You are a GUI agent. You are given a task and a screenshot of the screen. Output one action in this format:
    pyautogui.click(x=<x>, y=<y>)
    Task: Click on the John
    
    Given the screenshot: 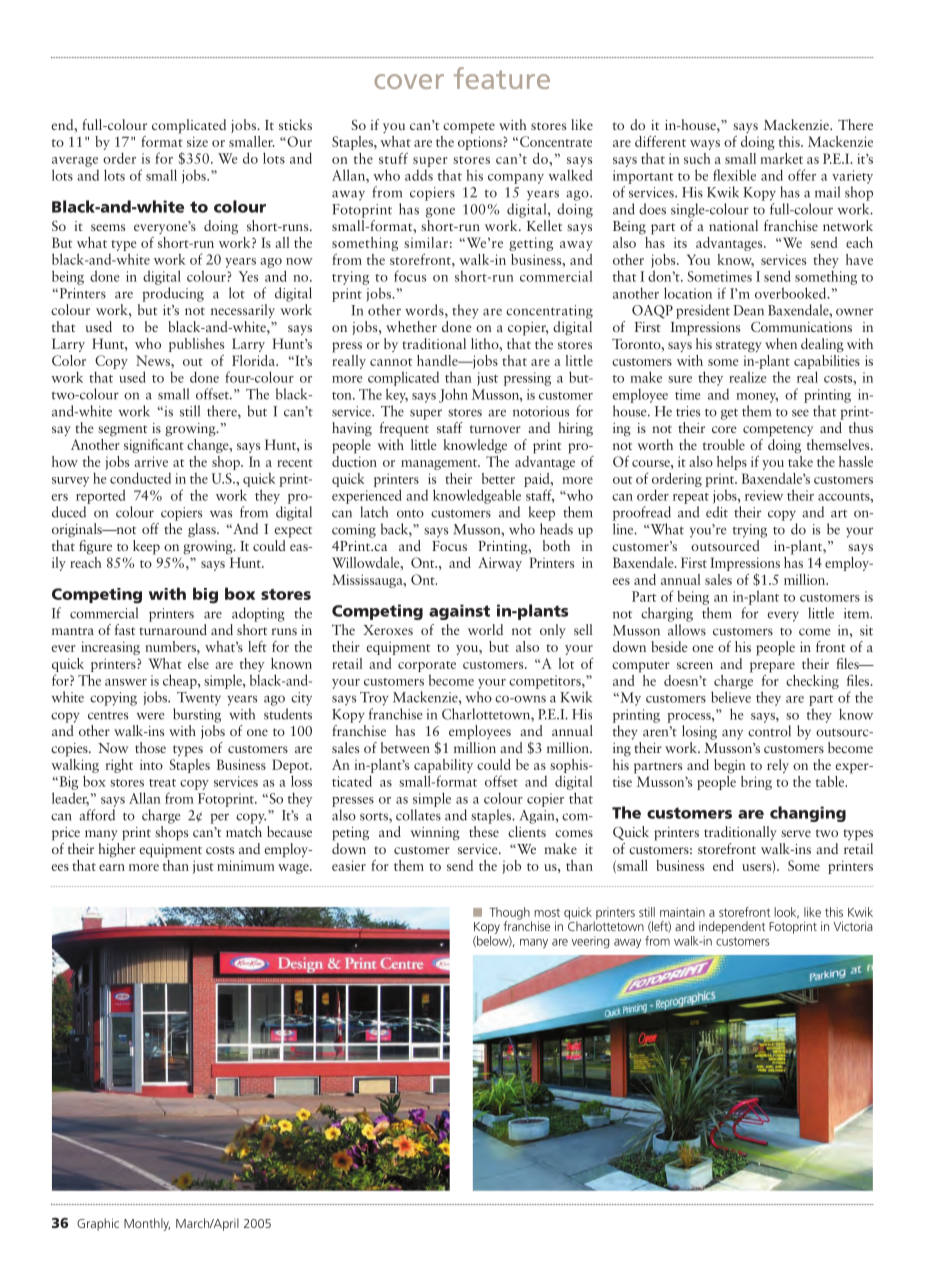 What is the action you would take?
    pyautogui.click(x=453, y=395)
